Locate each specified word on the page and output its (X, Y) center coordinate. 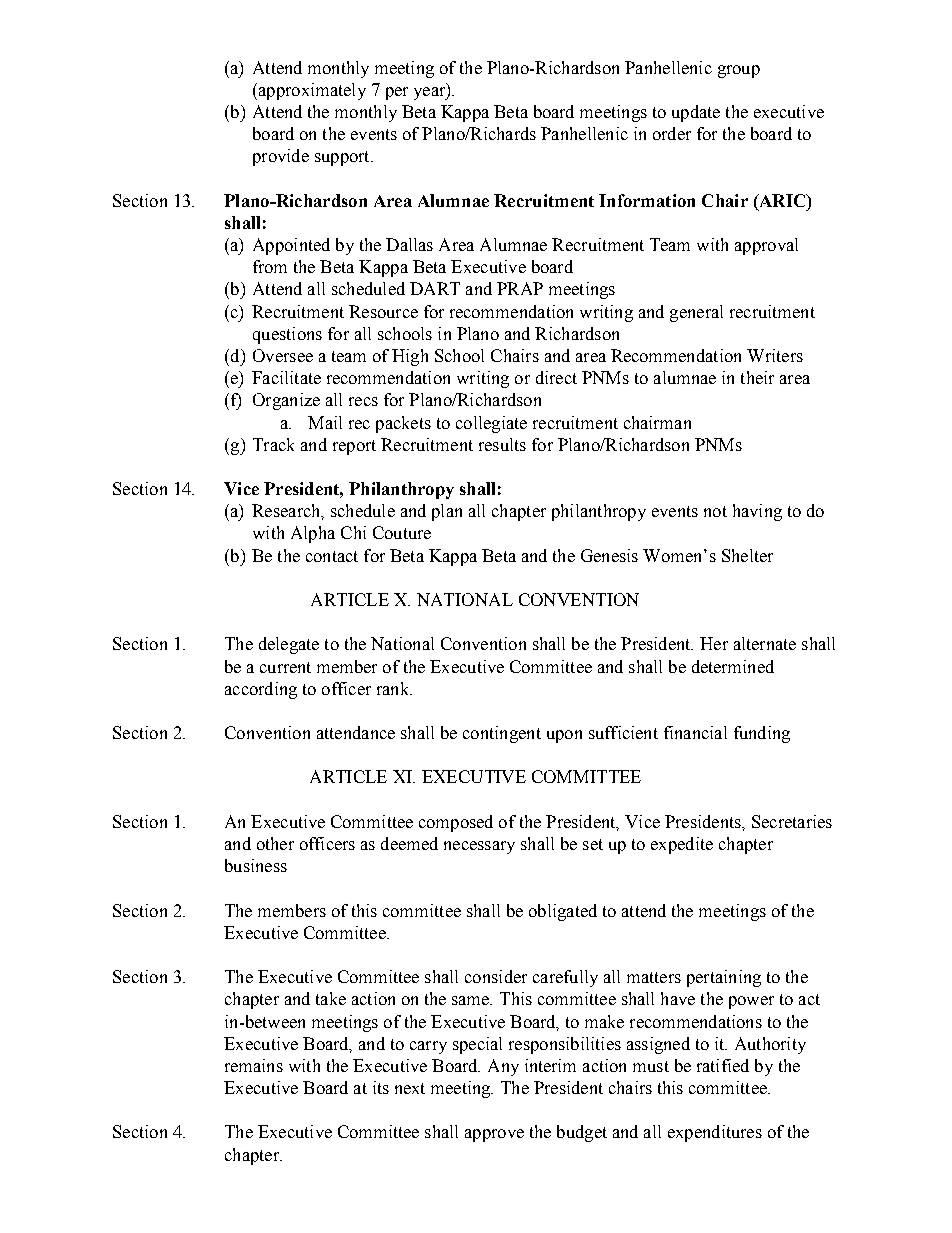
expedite (682, 845)
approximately (311, 91)
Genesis (609, 555)
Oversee (283, 355)
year (431, 93)
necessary (479, 847)
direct (556, 377)
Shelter (747, 555)
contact (332, 556)
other (275, 843)
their (757, 377)
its (381, 1087)
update (696, 113)
